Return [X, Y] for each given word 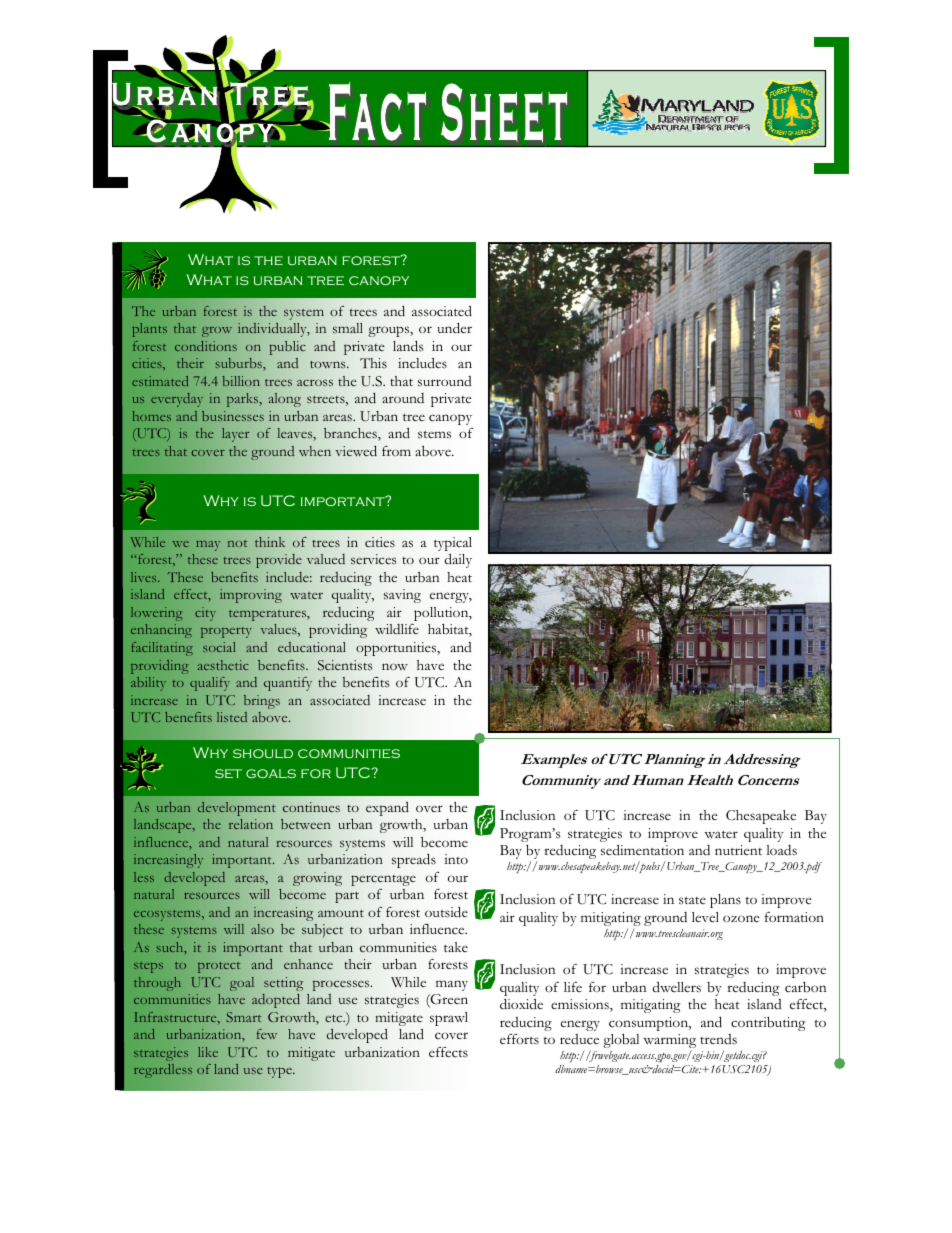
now [395, 666]
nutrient [738, 850]
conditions [206, 346]
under [454, 328]
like [208, 1052]
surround [444, 381]
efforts [519, 1039]
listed [232, 717]
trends [718, 1039]
